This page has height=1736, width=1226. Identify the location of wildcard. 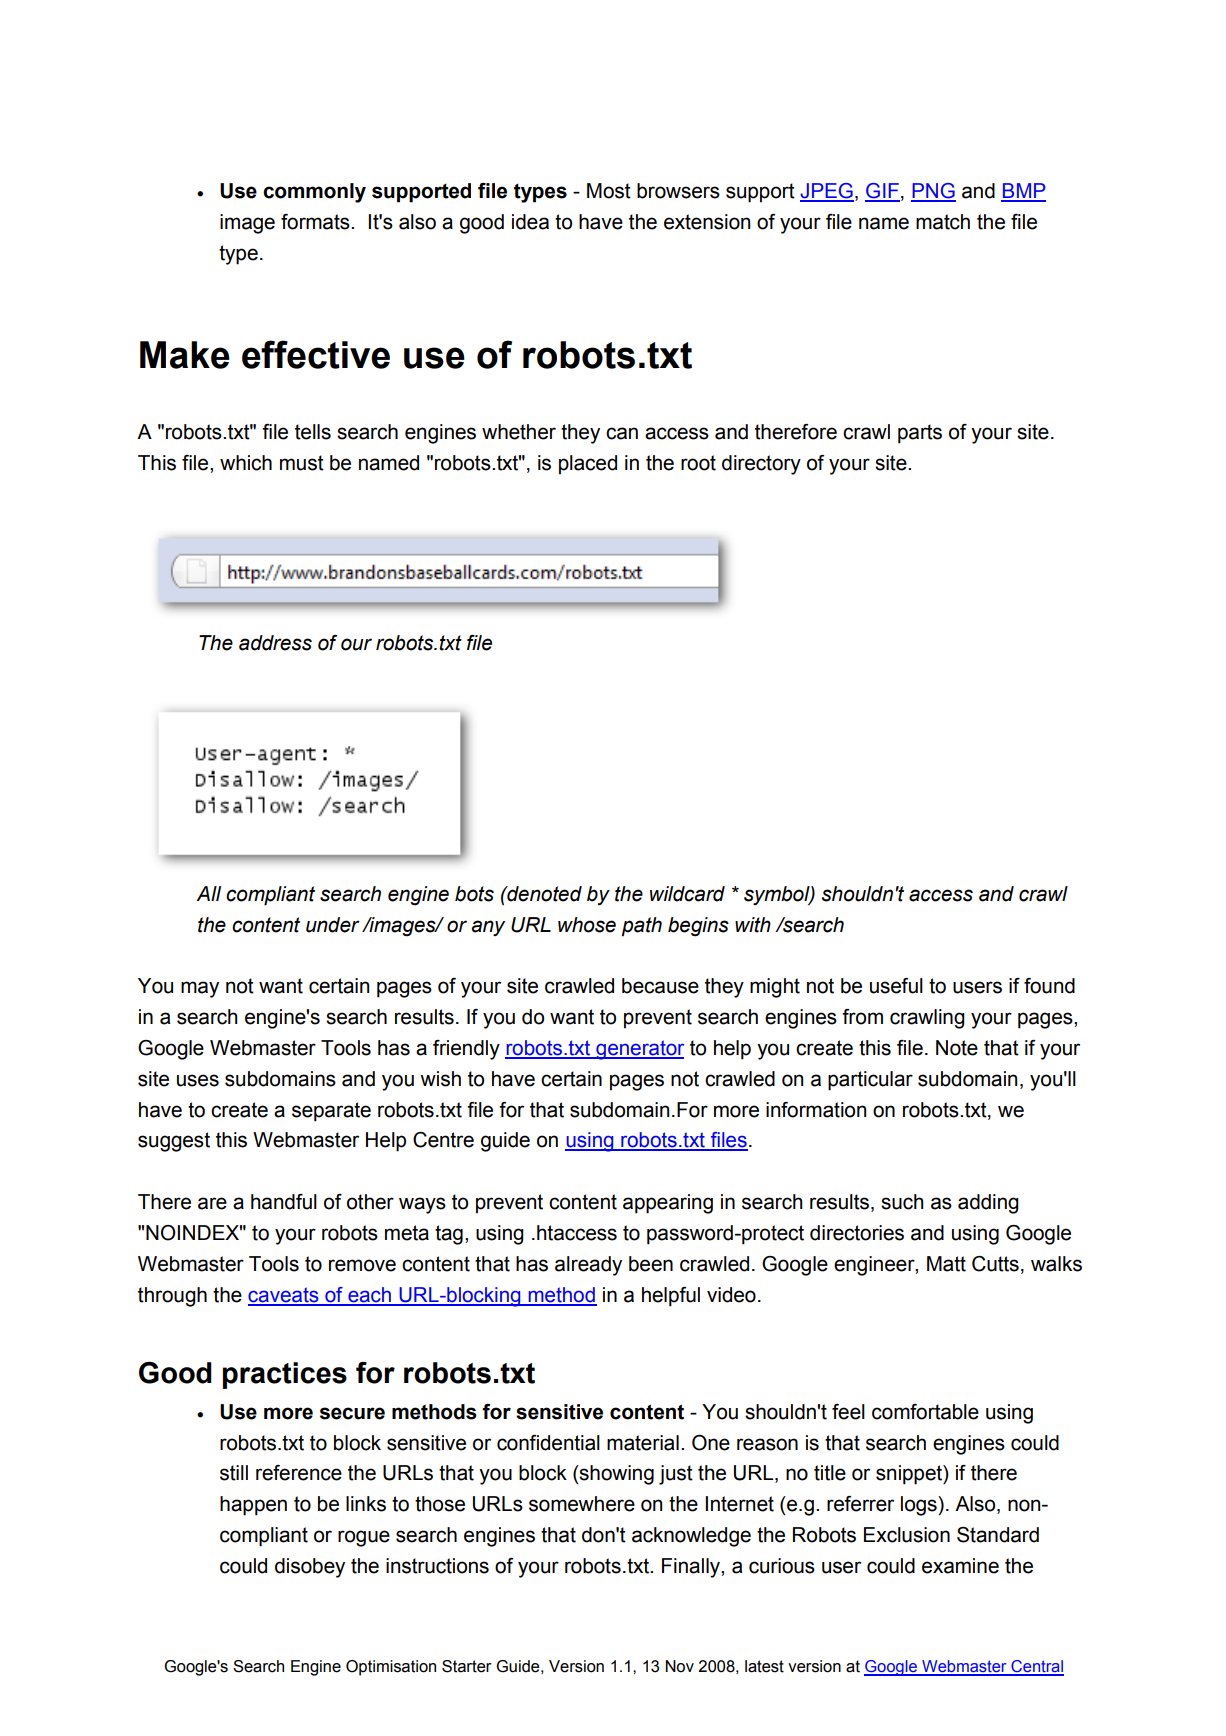
(687, 894).
